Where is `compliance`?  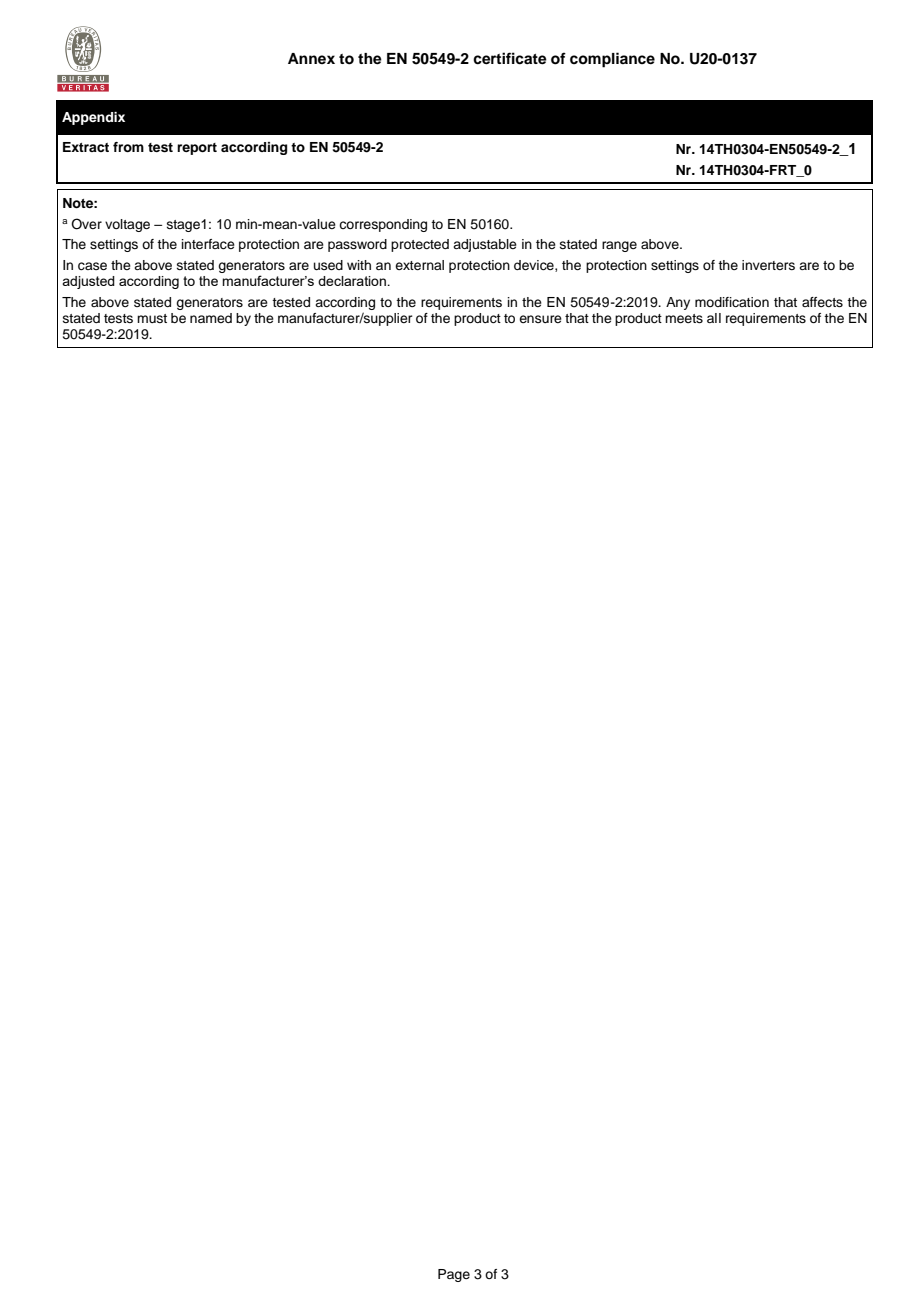 compliance is located at coordinates (612, 60).
